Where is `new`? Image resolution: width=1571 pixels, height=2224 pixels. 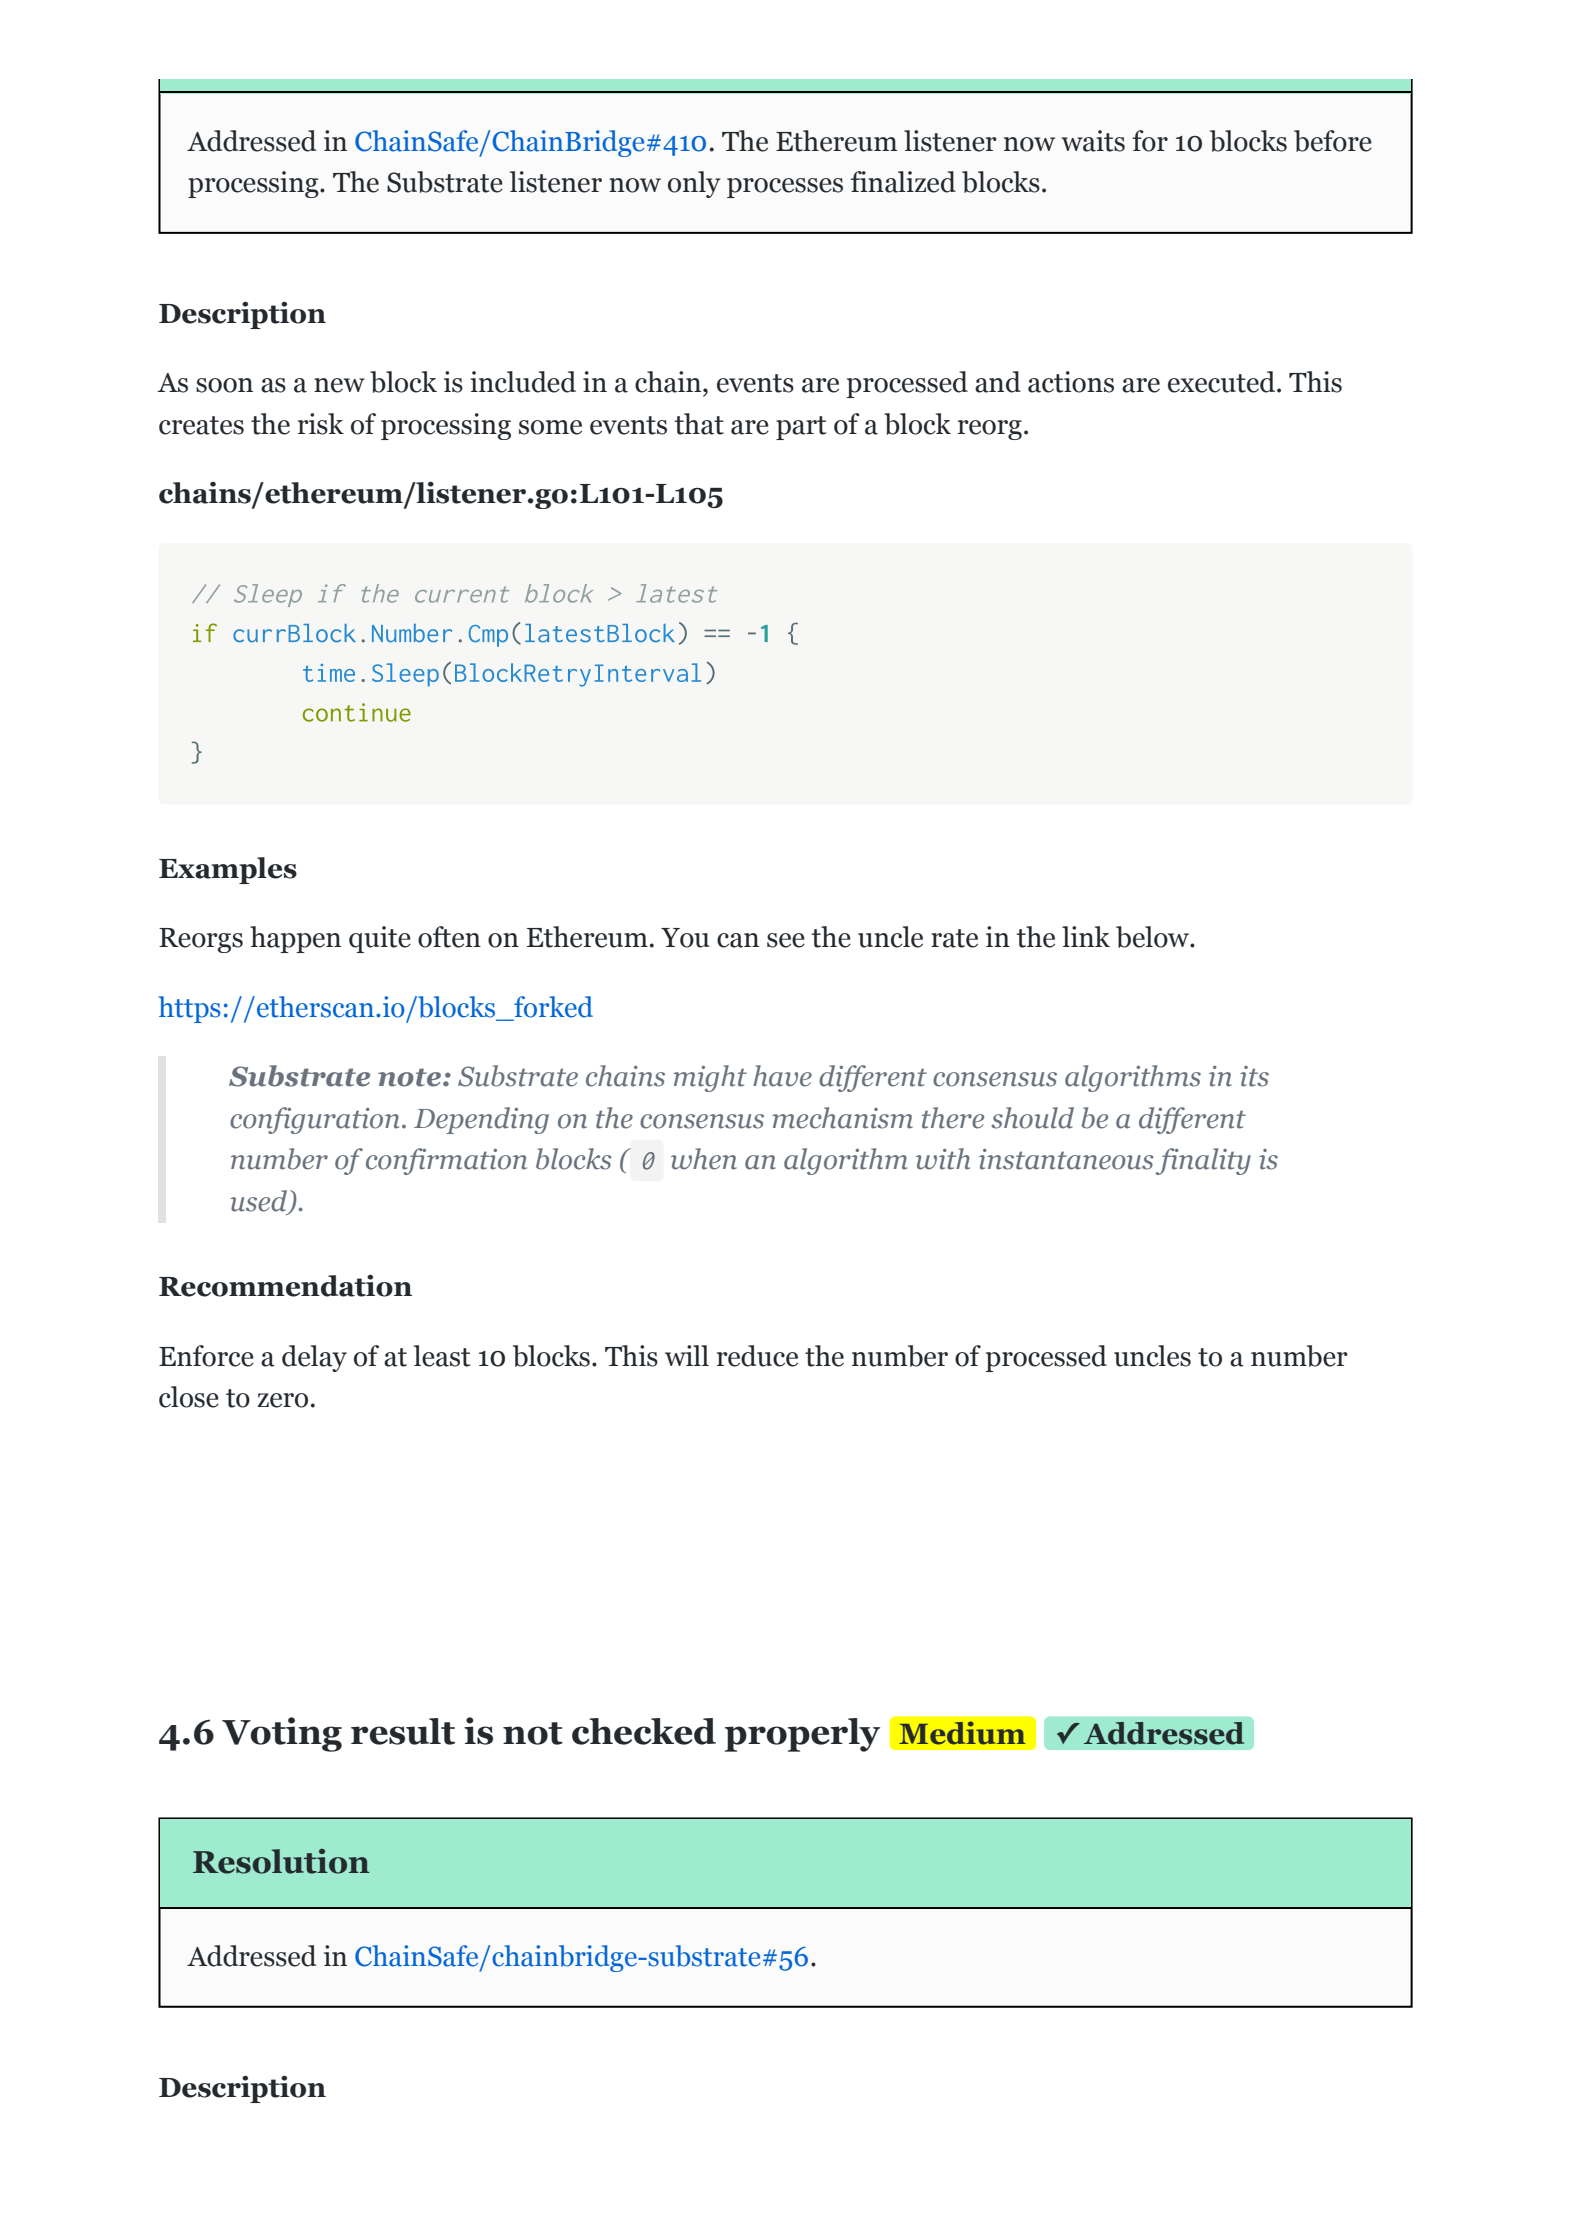
new is located at coordinates (339, 385).
